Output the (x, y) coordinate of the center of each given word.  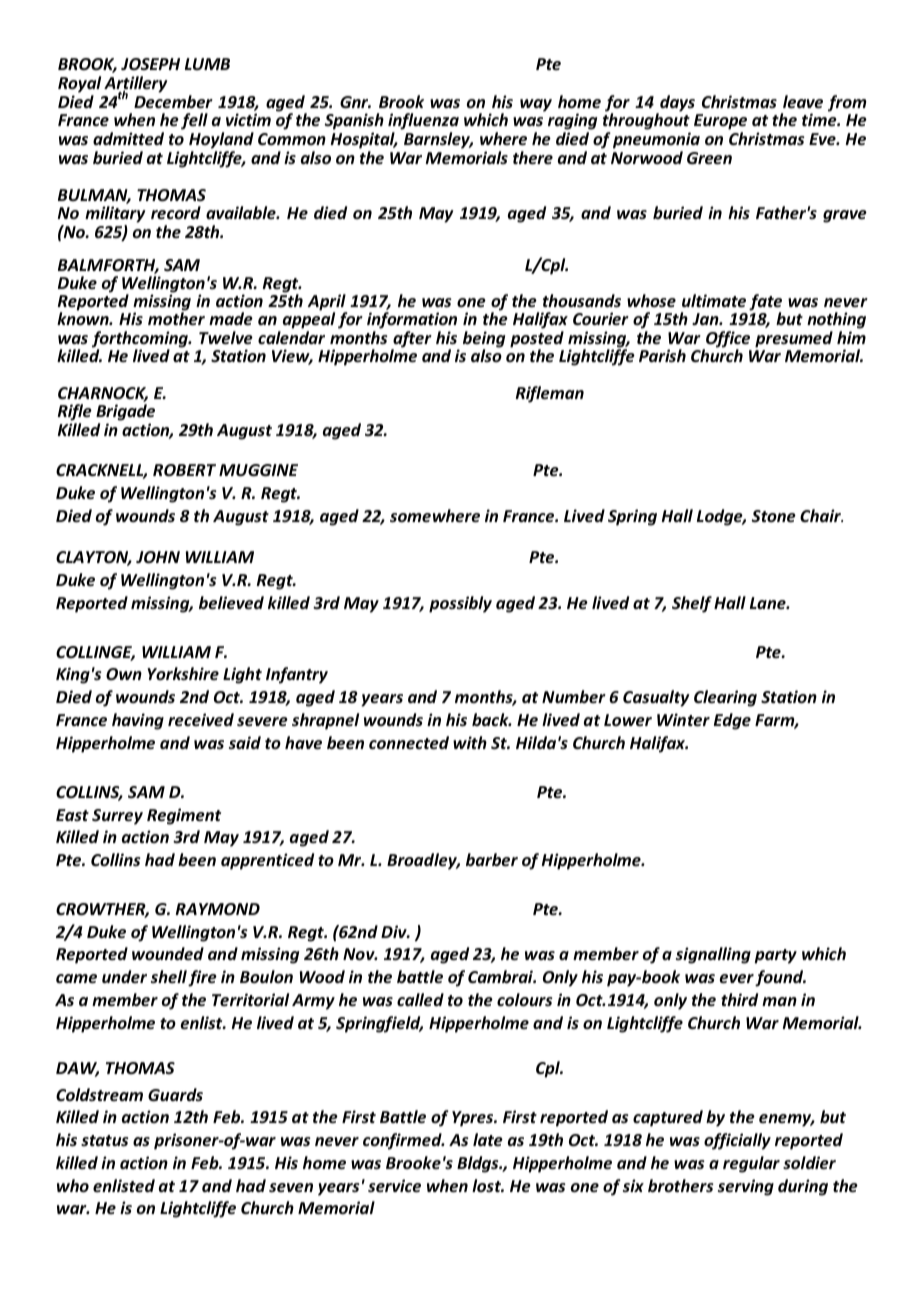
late (488, 1140)
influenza (423, 123)
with (470, 742)
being (484, 340)
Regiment (184, 816)
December (173, 102)
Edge (732, 721)
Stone (773, 516)
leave (803, 102)
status (105, 1141)
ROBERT (184, 470)
